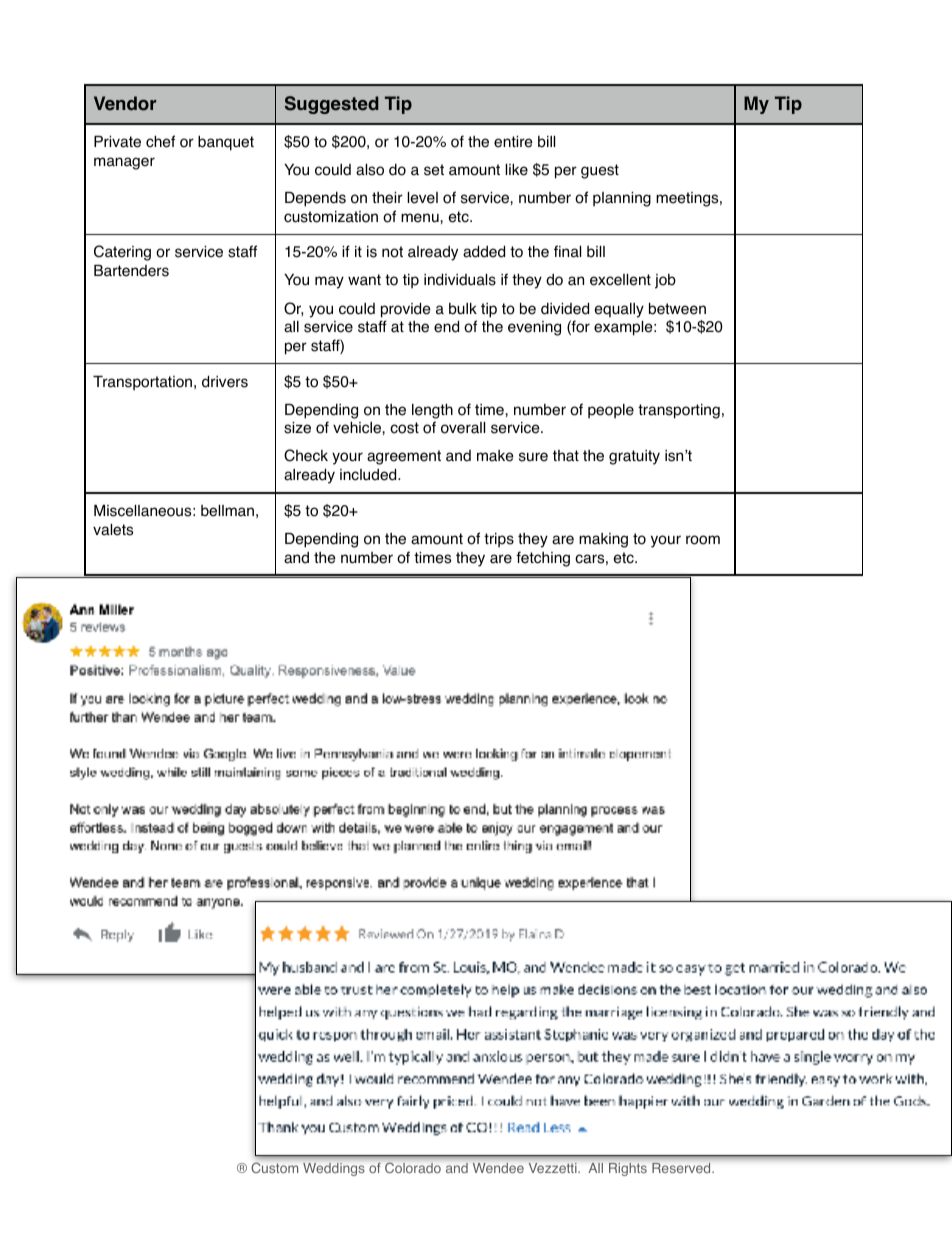 This screenshot has height=1233, width=952. I want to click on Colorado, so click(413, 1168).
